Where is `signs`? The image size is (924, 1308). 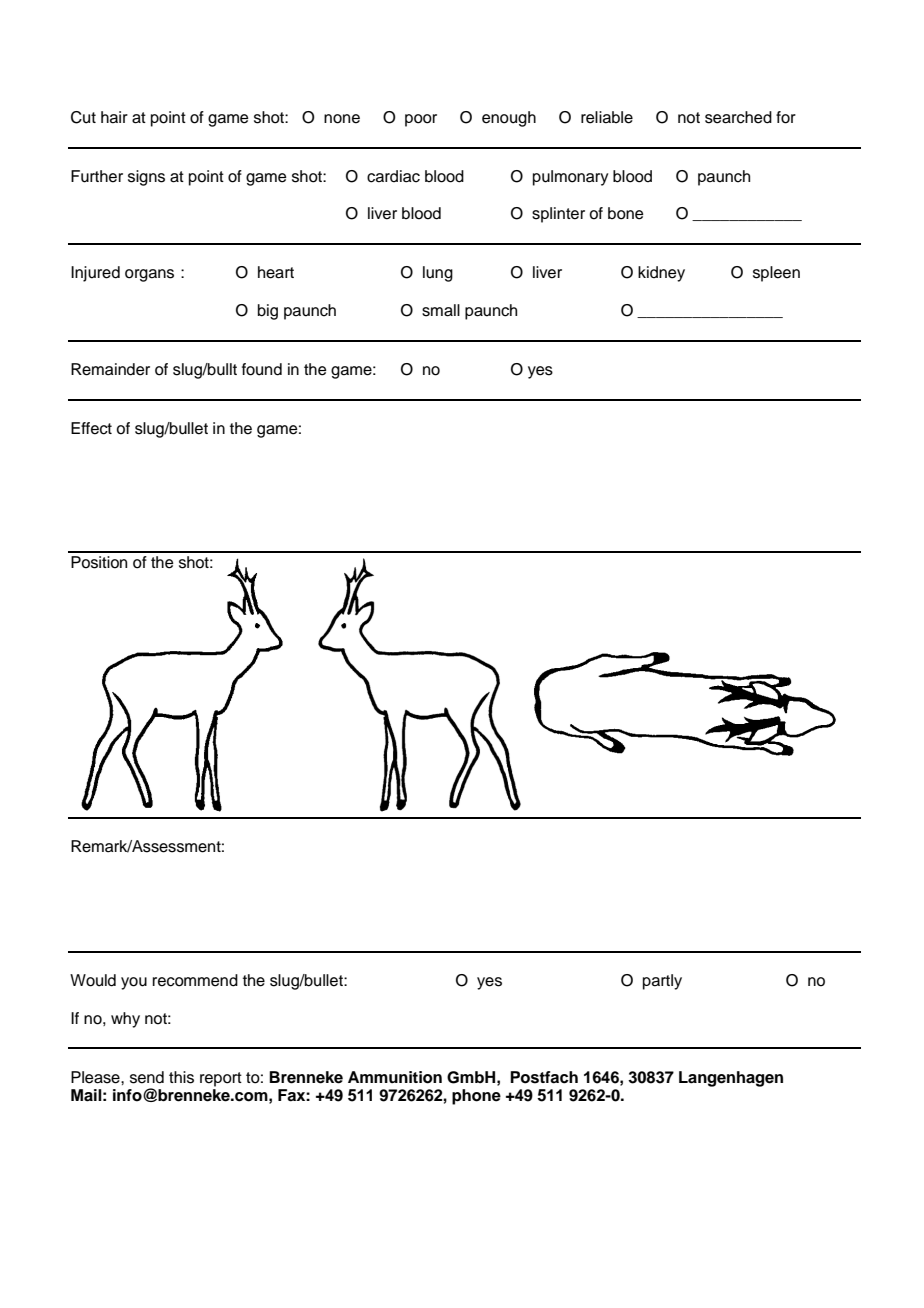 signs is located at coordinates (146, 178).
